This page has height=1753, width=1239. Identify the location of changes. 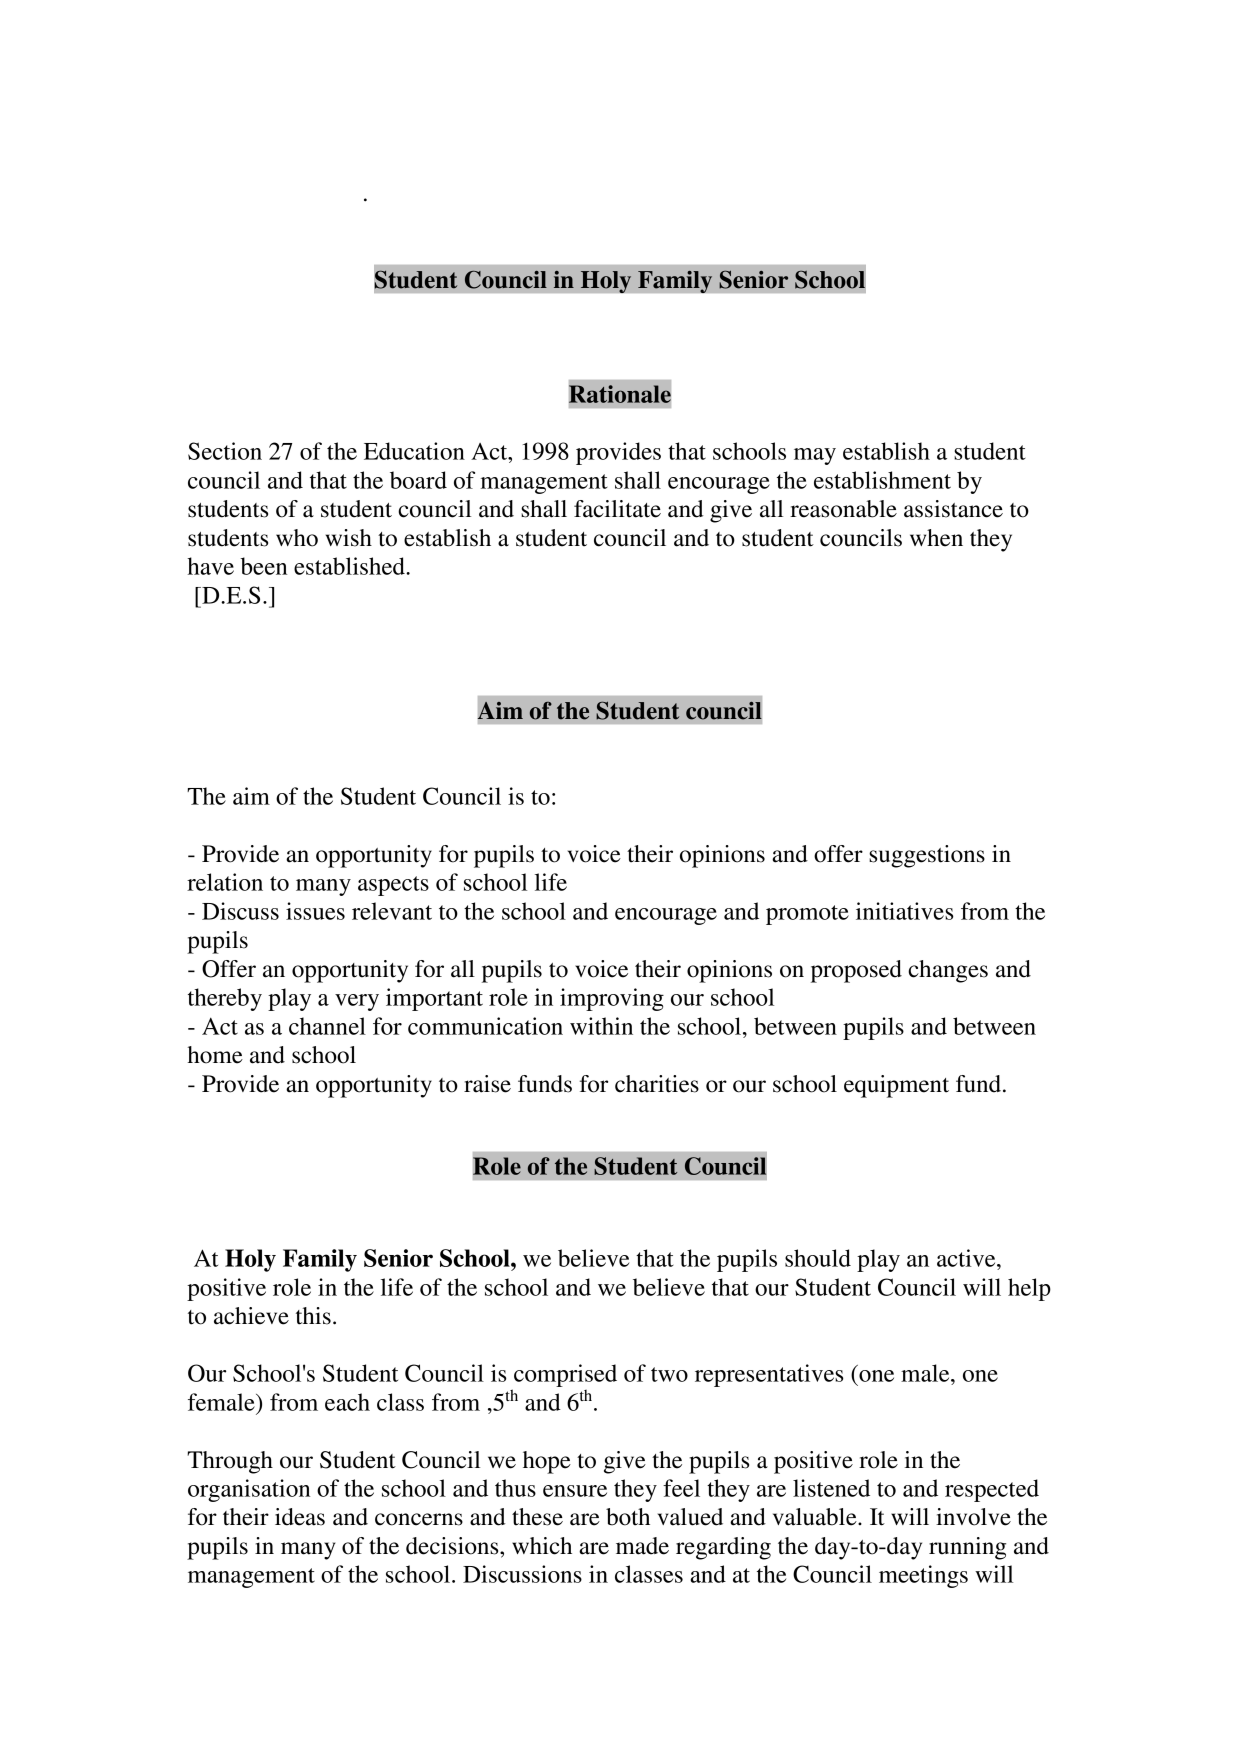
(948, 971).
